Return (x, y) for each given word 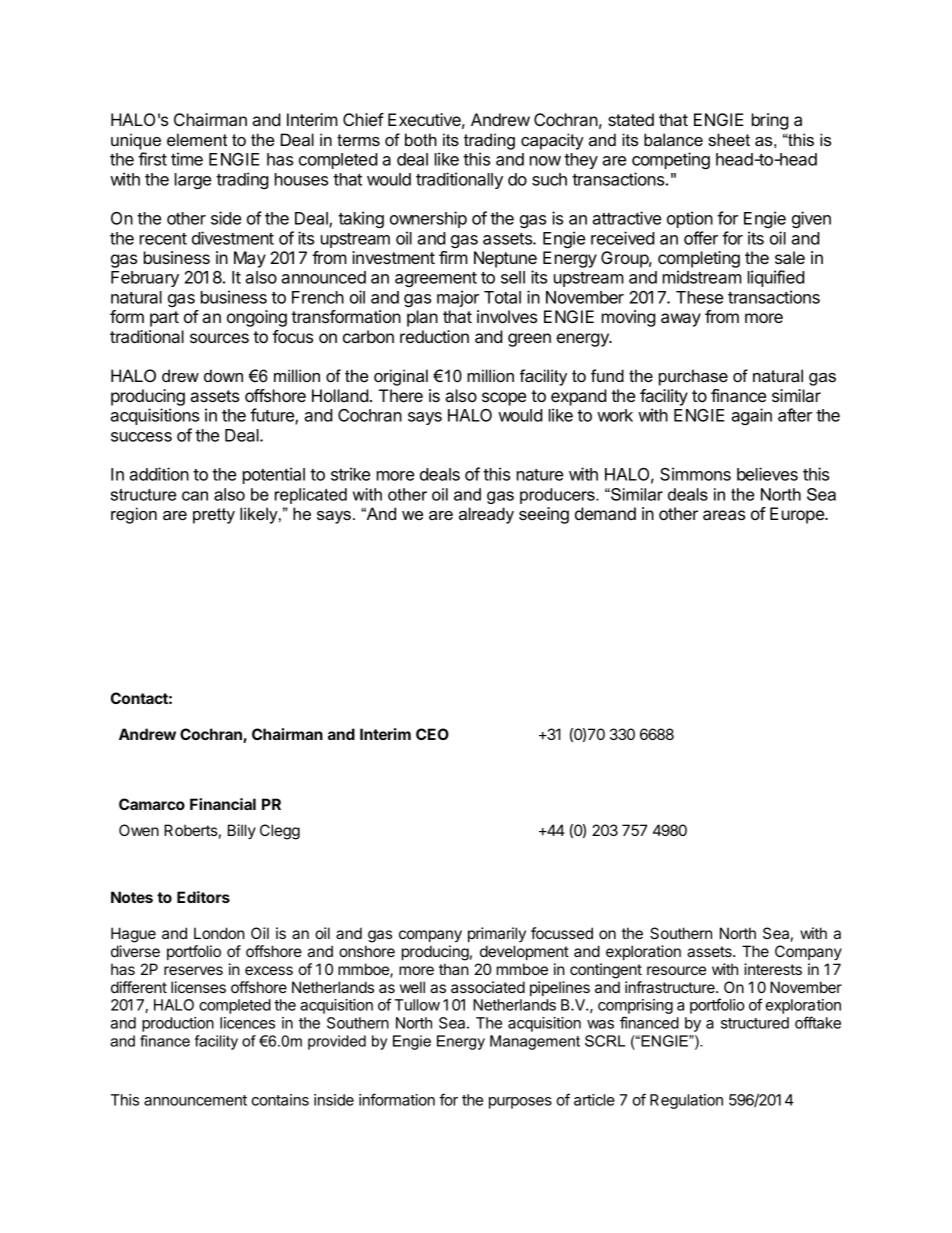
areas (724, 515)
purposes (520, 1103)
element (197, 139)
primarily (497, 934)
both (421, 139)
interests (773, 969)
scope (504, 399)
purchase (693, 377)
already (486, 515)
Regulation (686, 1101)
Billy (242, 832)
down (223, 375)
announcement (195, 1100)
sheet (729, 139)
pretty (214, 516)
